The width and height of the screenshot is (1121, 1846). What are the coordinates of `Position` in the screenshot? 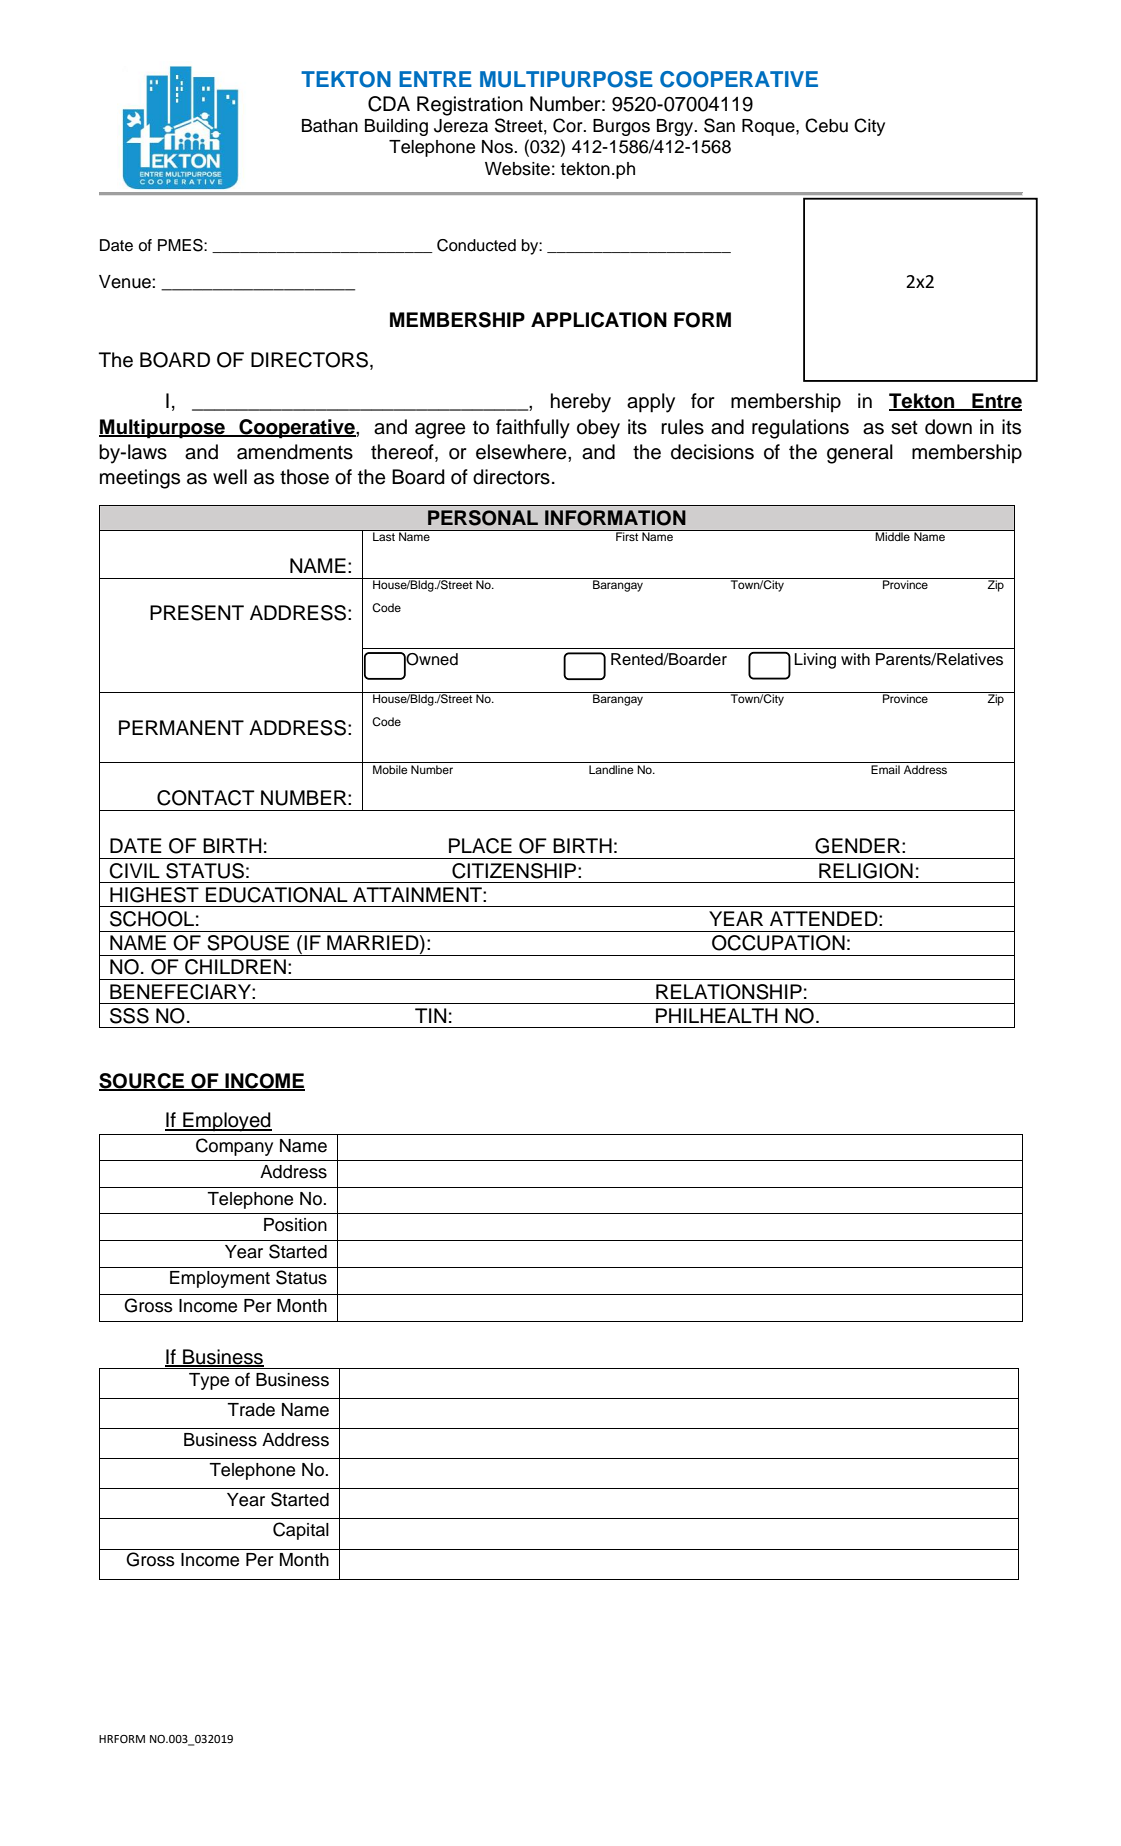 It's located at (295, 1225).
